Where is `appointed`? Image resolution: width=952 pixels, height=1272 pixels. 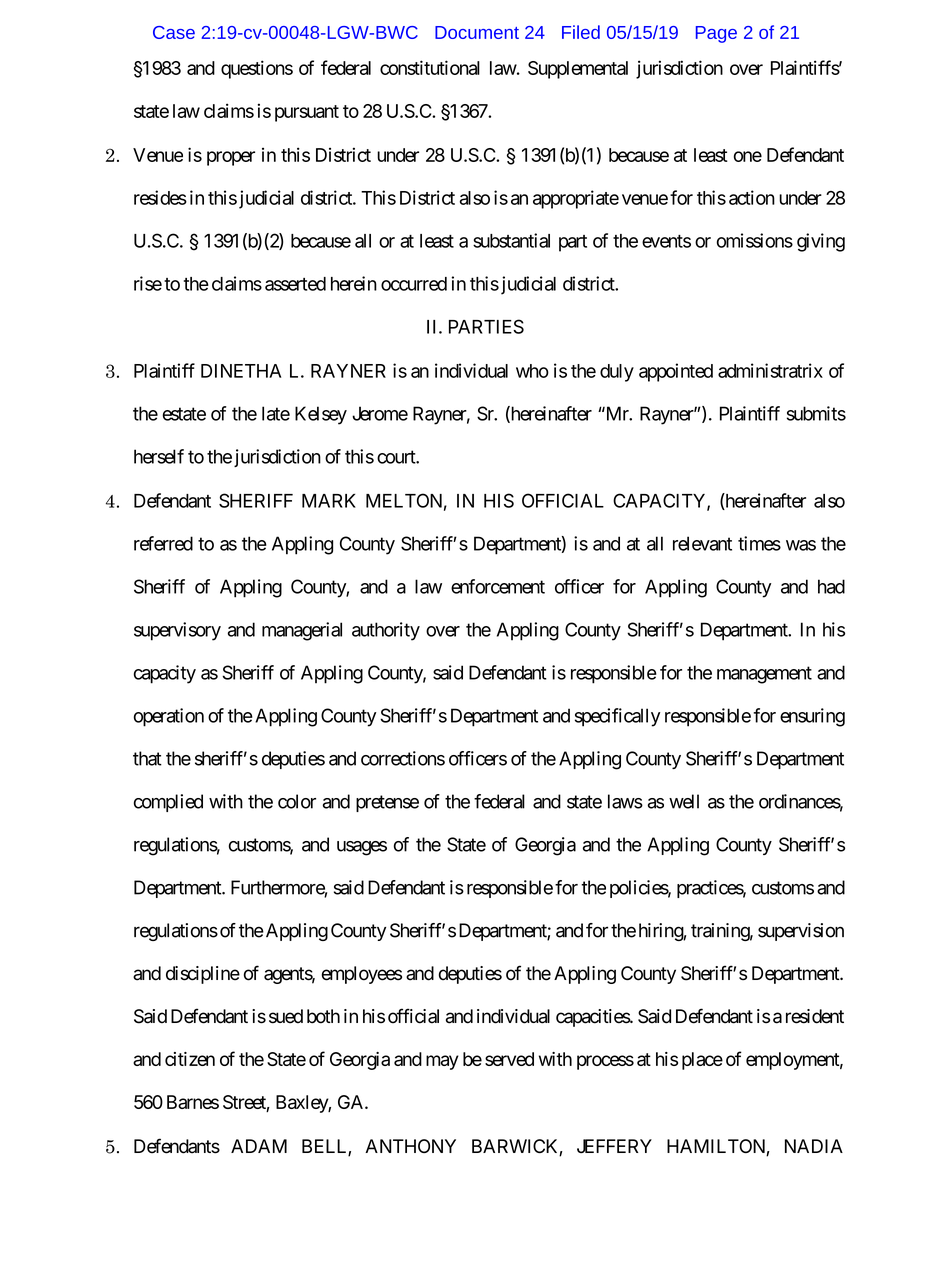
appointed is located at coordinates (676, 372).
